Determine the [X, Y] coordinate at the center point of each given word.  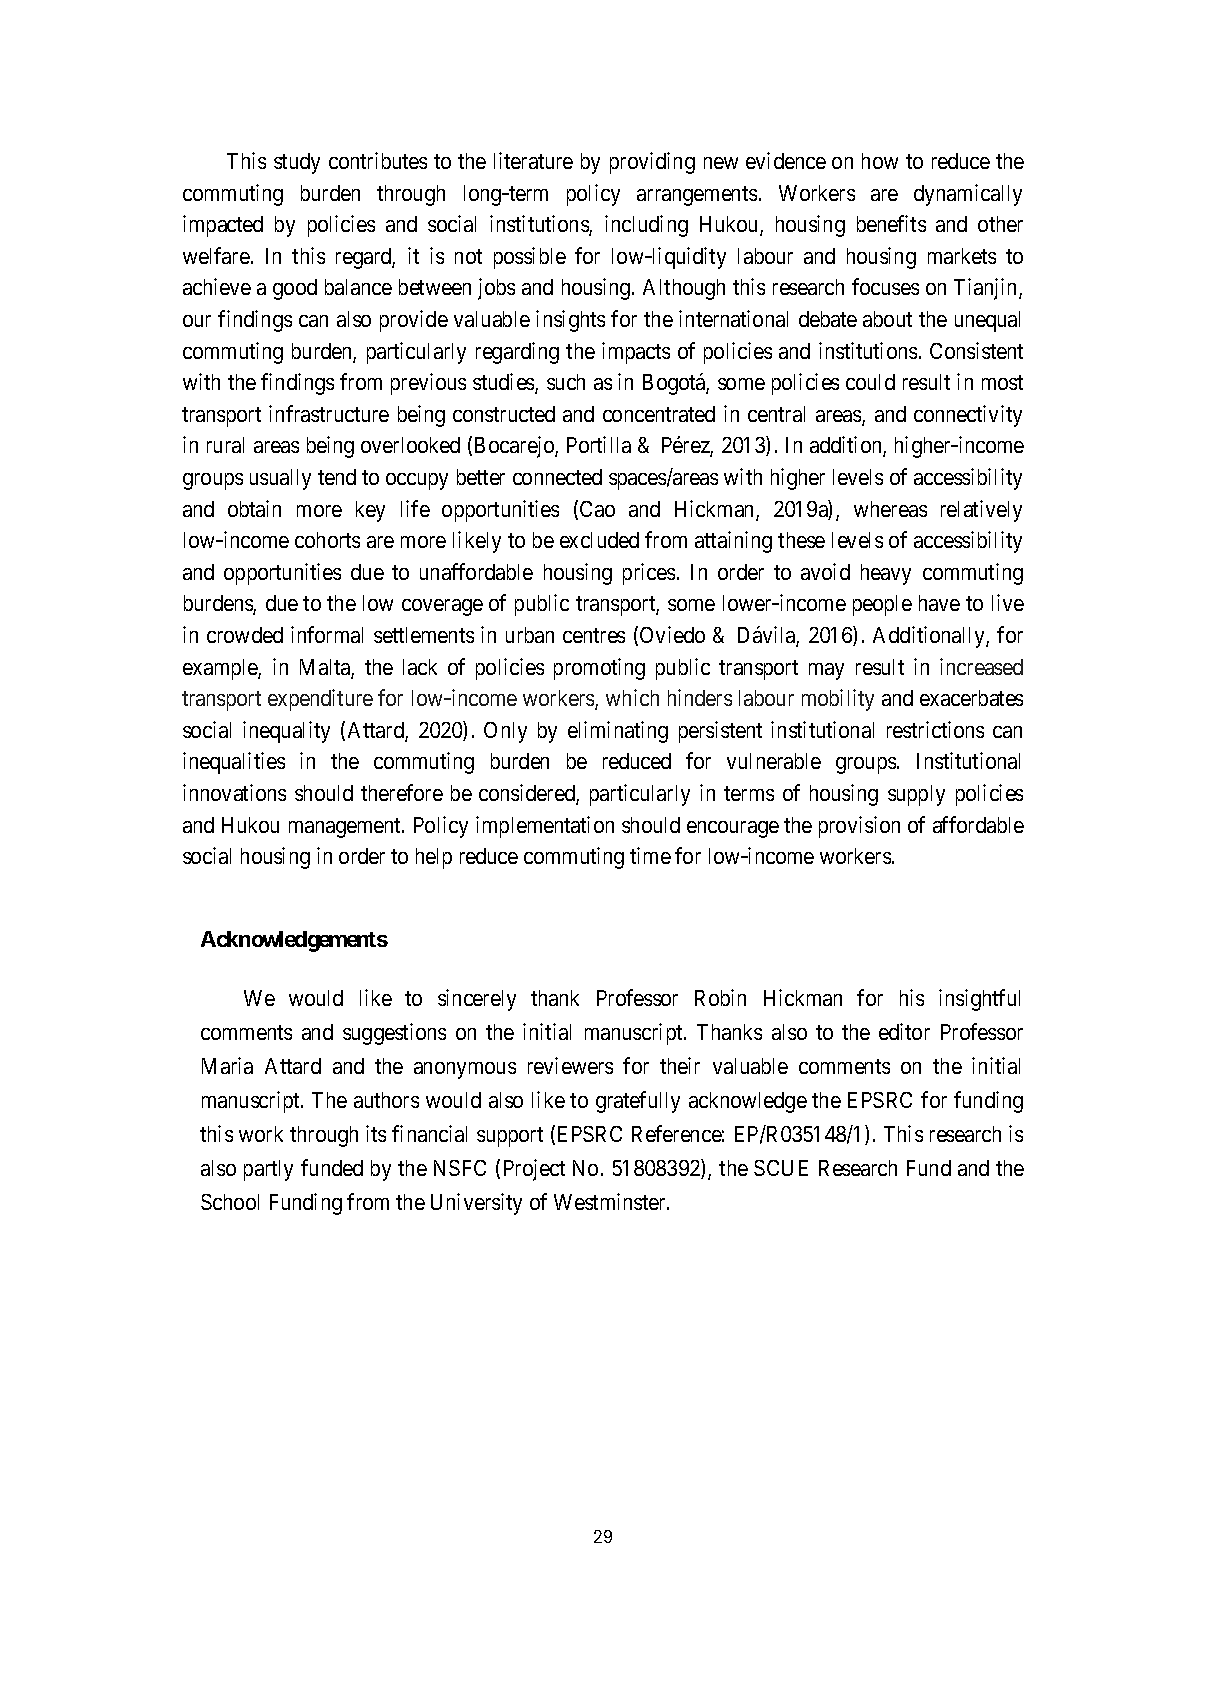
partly [268, 1170]
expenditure [320, 700]
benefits [891, 223]
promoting [599, 669]
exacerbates [971, 698]
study [297, 163]
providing [652, 163]
